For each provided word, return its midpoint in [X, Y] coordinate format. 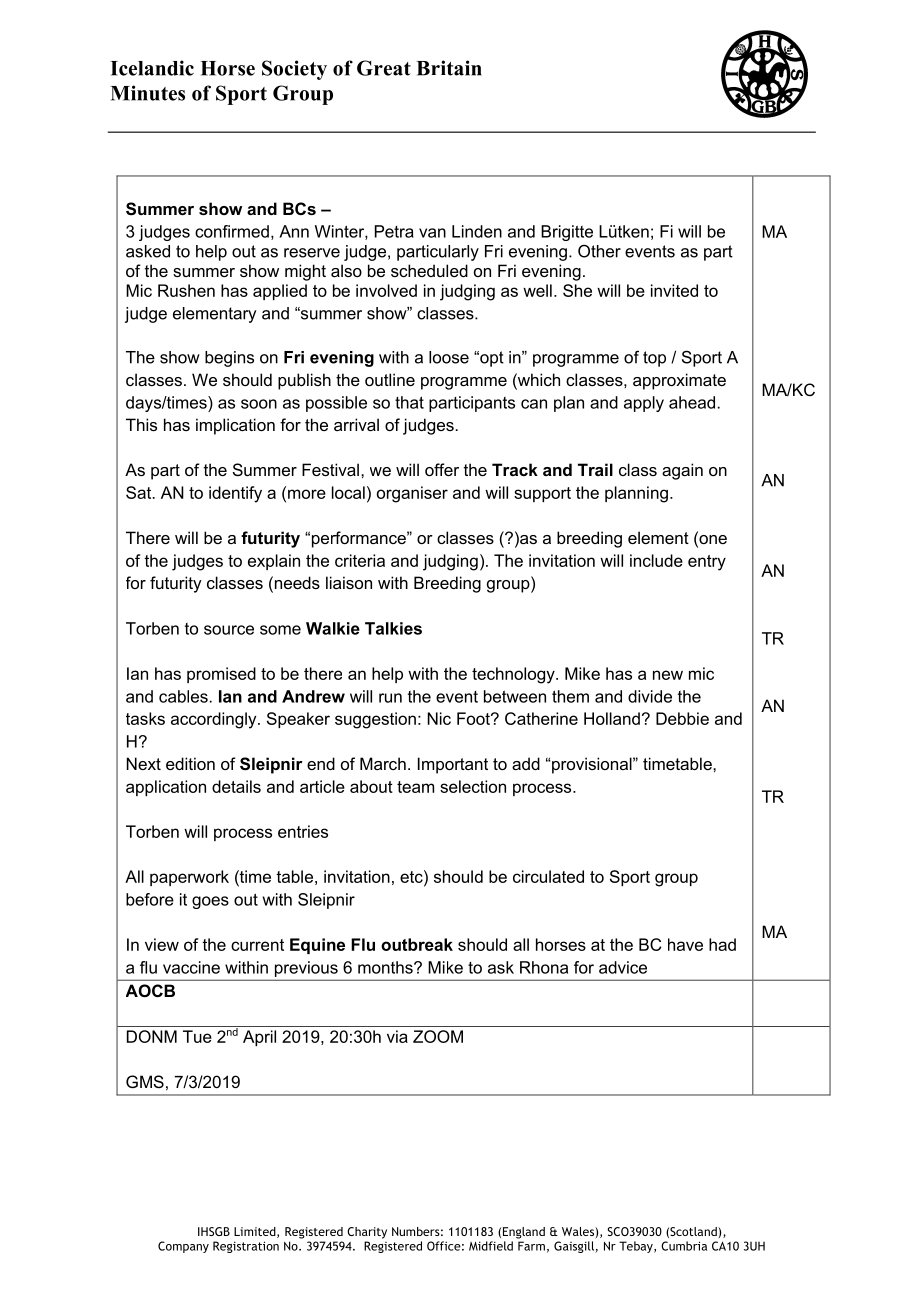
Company [183, 1247]
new [668, 675]
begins [229, 359]
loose [449, 357]
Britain [449, 68]
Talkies [393, 628]
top [654, 359]
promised [221, 675]
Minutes [148, 93]
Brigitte [567, 233]
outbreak [417, 944]
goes [210, 902]
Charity [367, 1233]
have [685, 944]
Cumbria [684, 1246]
